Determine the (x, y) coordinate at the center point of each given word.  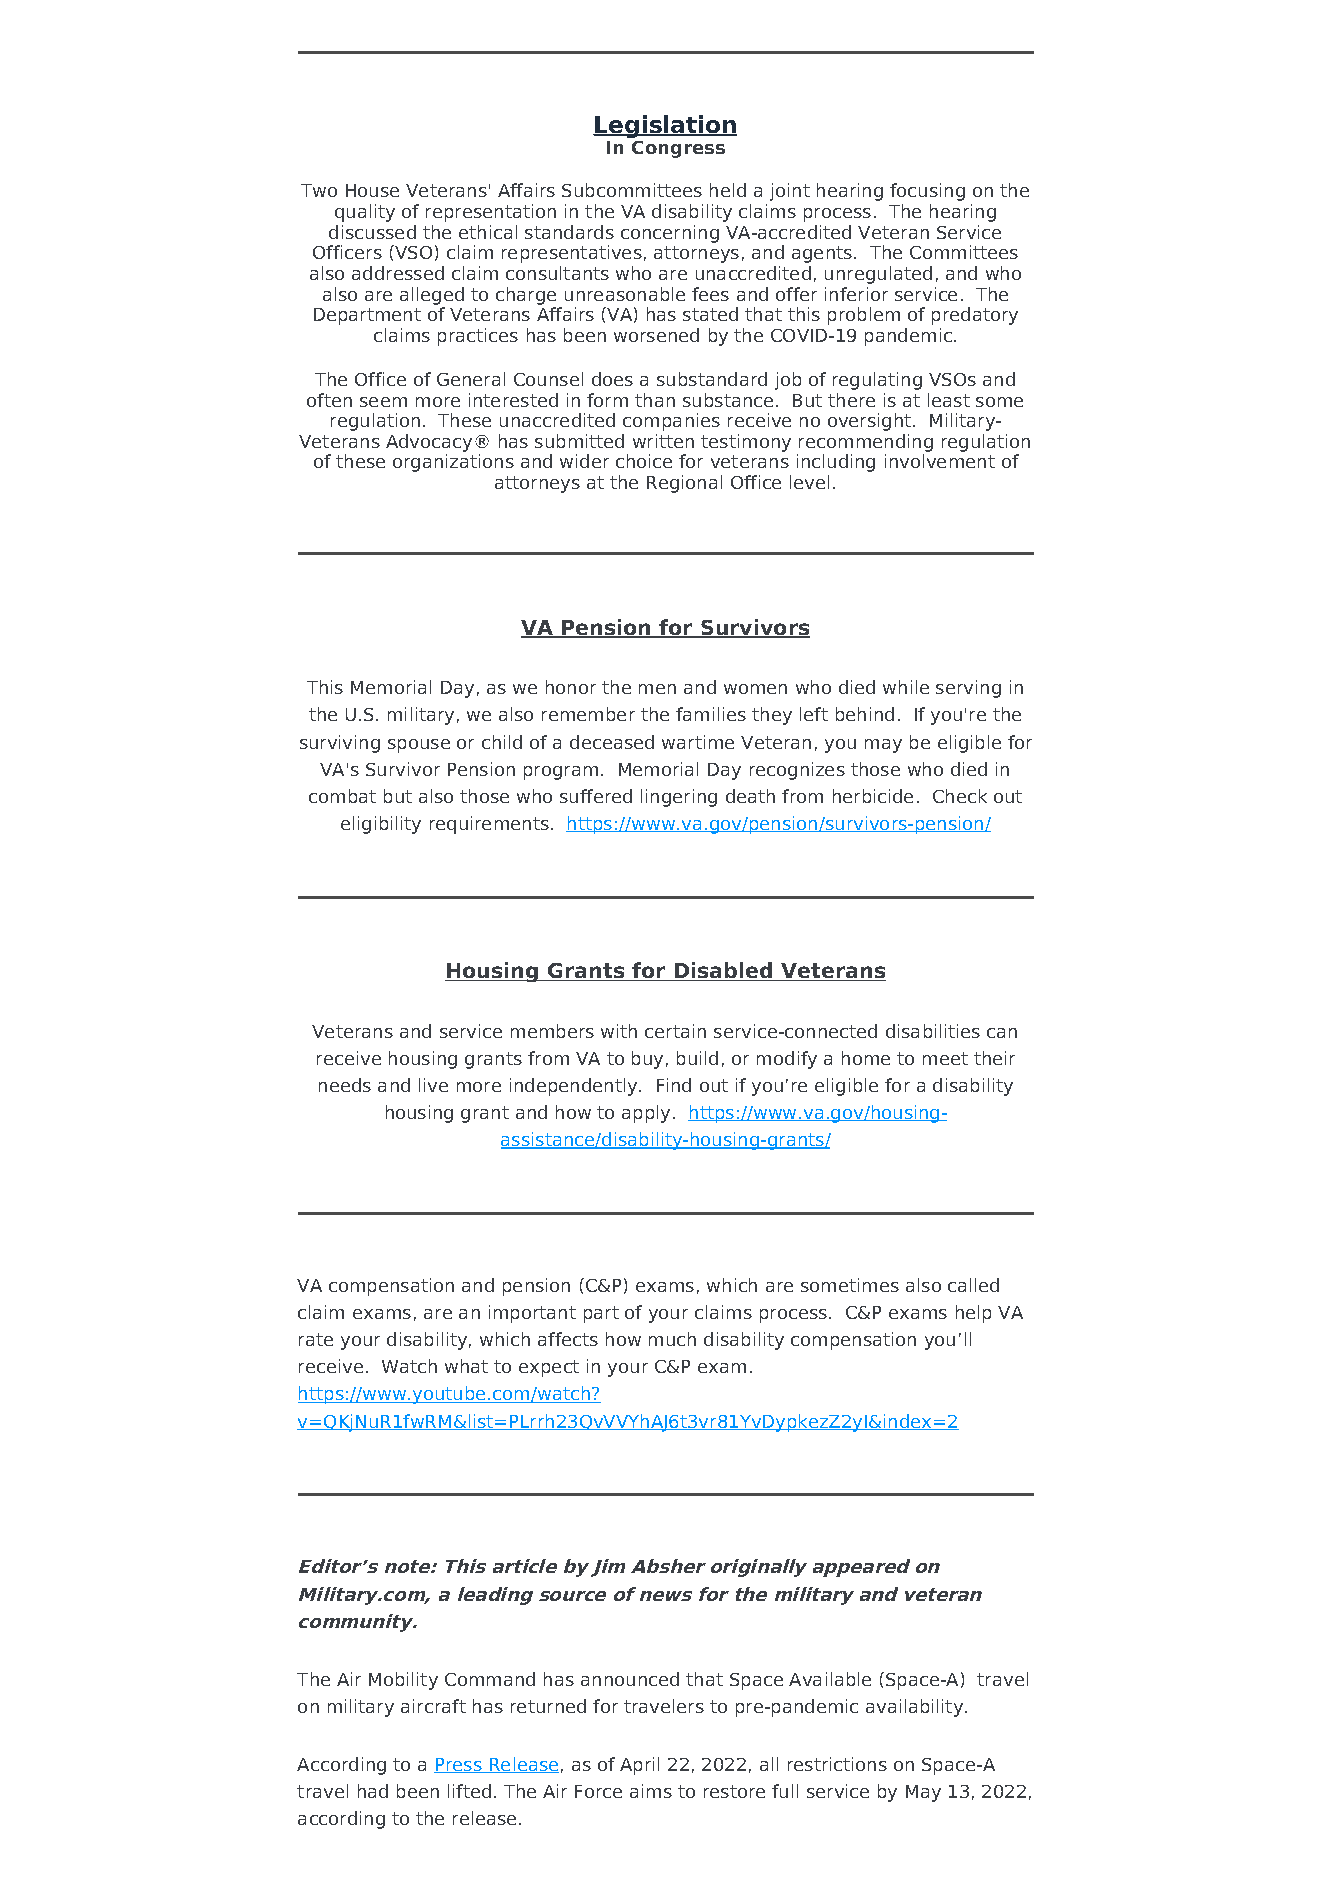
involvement (940, 461)
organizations (453, 463)
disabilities (933, 1031)
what (466, 1366)
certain (675, 1031)
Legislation (665, 126)
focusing (927, 192)
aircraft (433, 1706)
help (973, 1314)
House (372, 190)
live (433, 1085)
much (672, 1339)
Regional (684, 484)
